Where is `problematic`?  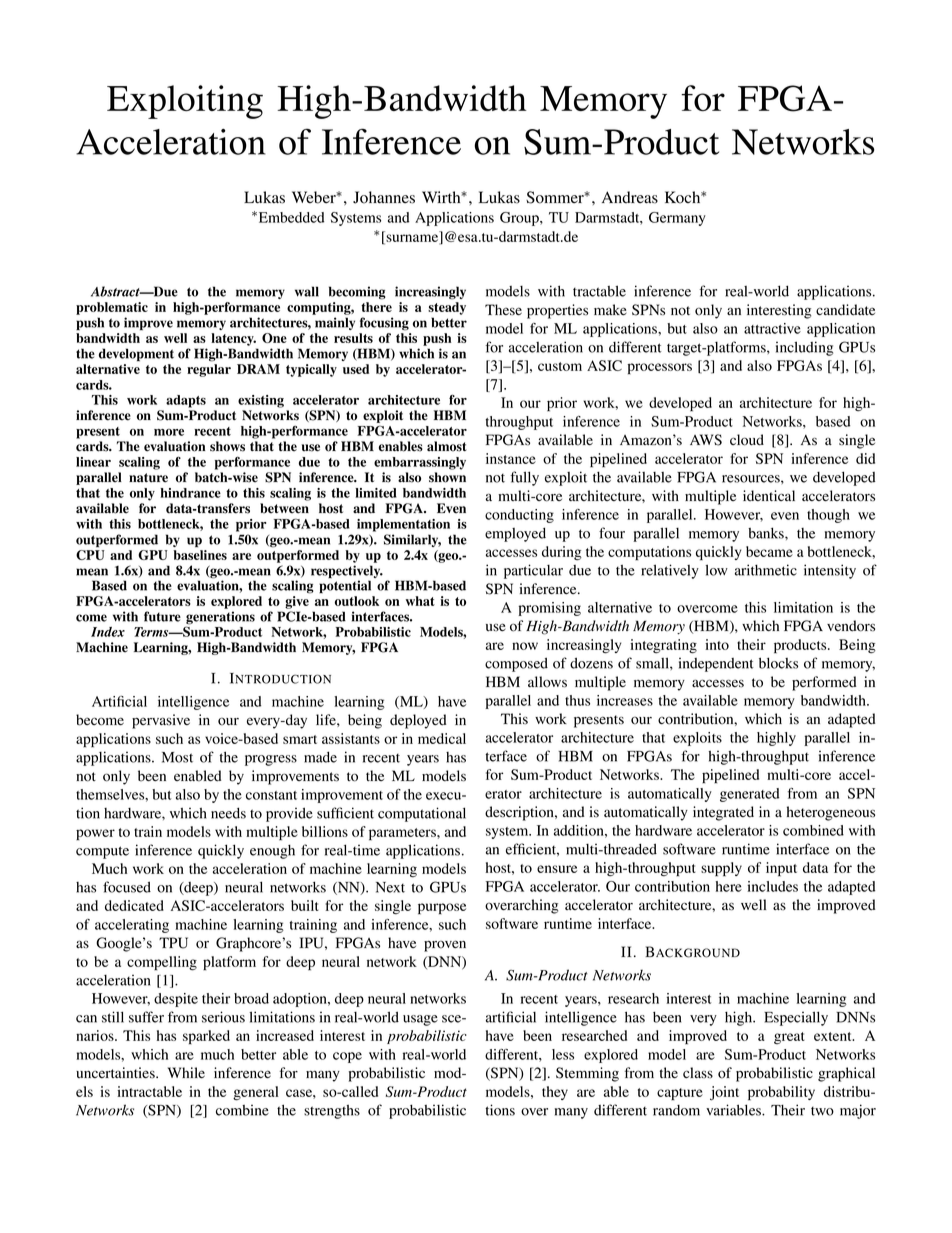
problematic is located at coordinates (112, 308).
